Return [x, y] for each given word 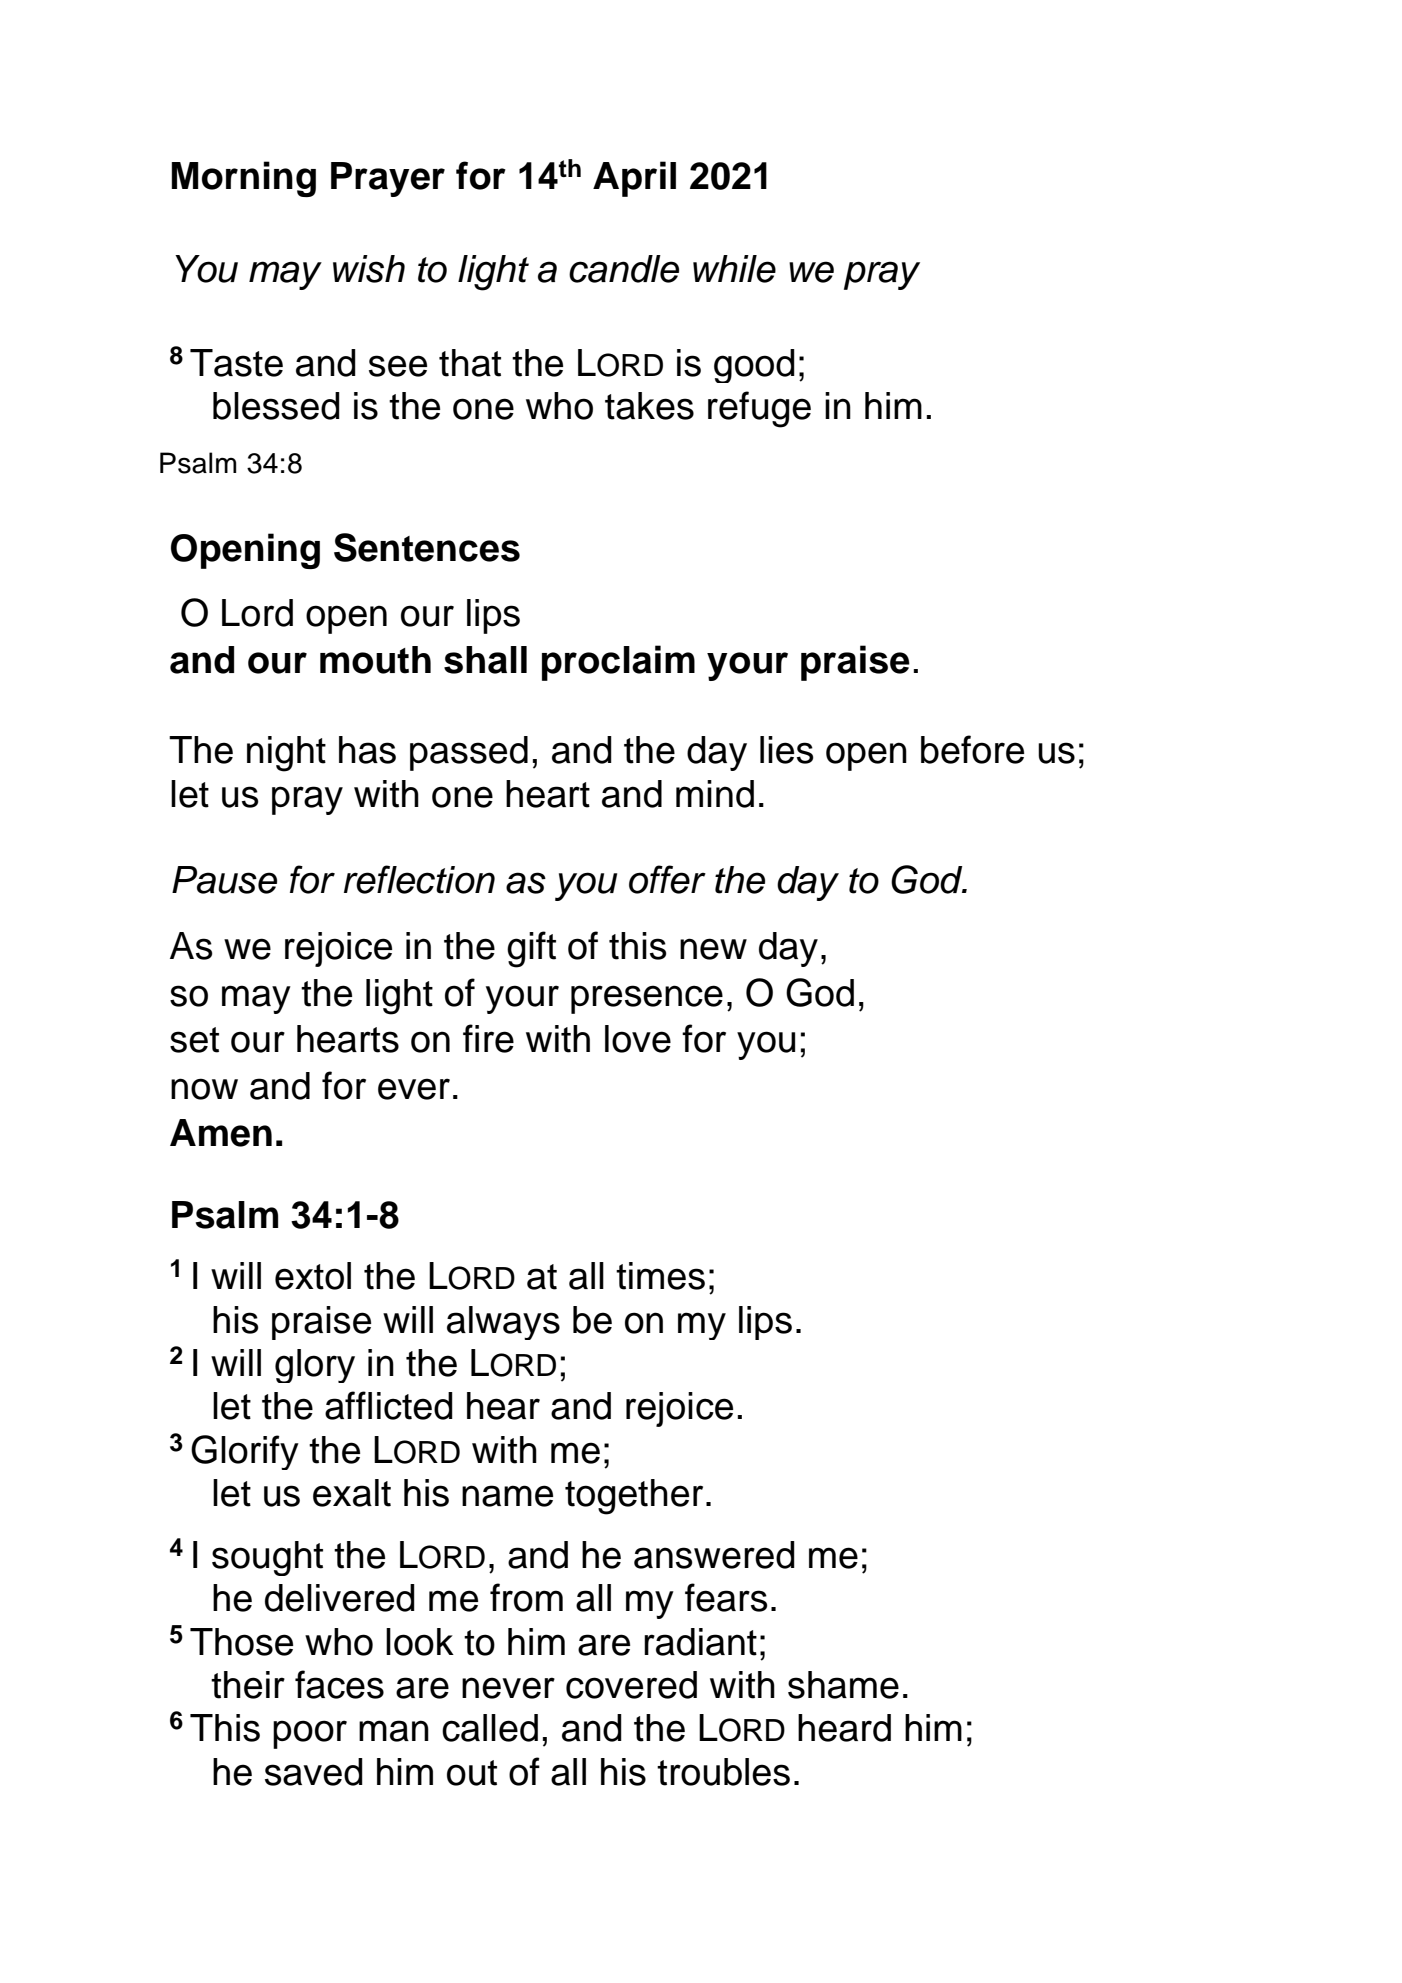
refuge [759, 409]
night [286, 754]
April [634, 179]
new [713, 949]
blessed [276, 406]
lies [787, 750]
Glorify [245, 1452]
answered [714, 1555]
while [734, 269]
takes [649, 406]
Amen [221, 1133]
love [638, 1039]
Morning [243, 179]
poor [310, 1734]
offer [667, 879]
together [634, 1497]
